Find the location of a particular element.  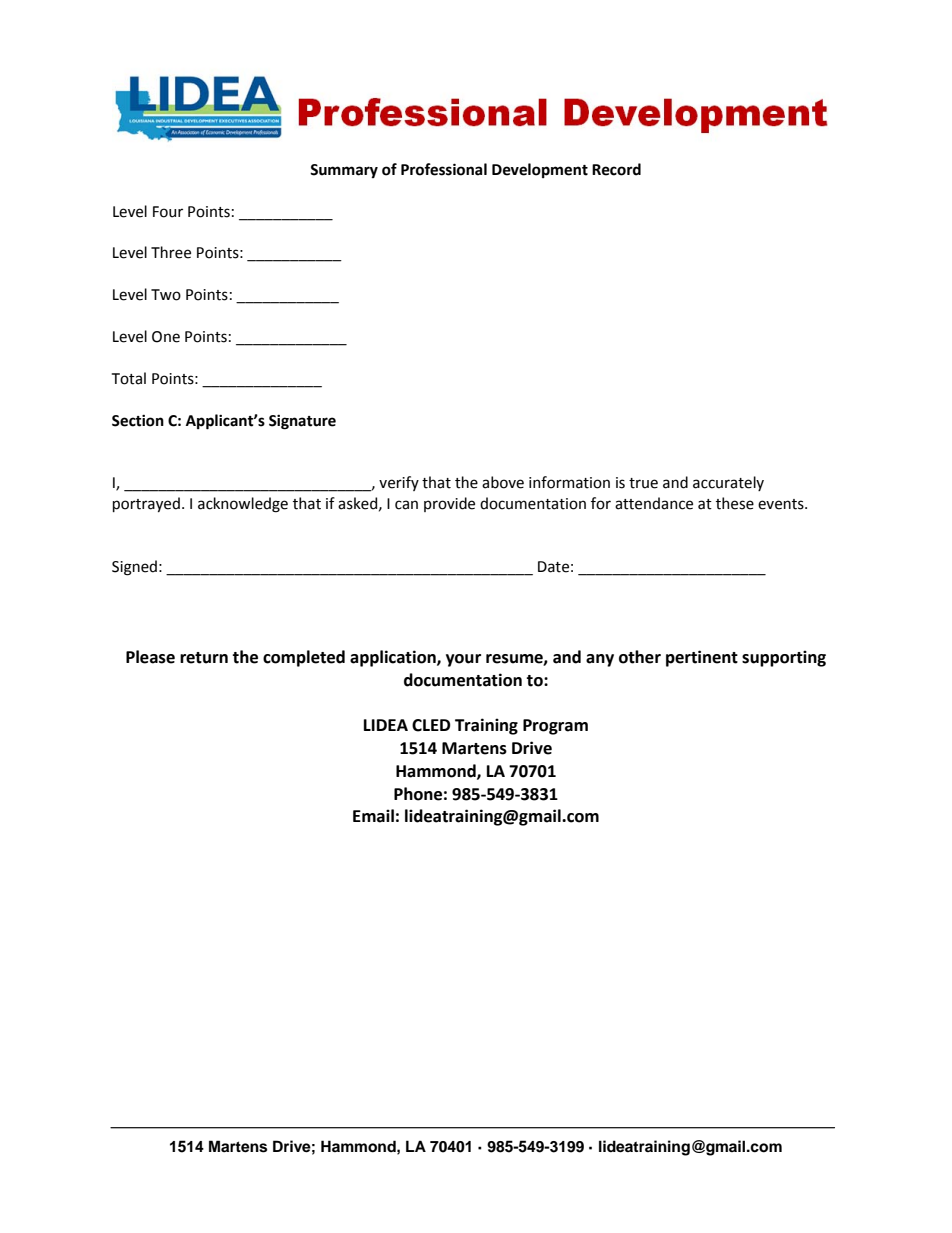

Professional is located at coordinates (444, 169).
